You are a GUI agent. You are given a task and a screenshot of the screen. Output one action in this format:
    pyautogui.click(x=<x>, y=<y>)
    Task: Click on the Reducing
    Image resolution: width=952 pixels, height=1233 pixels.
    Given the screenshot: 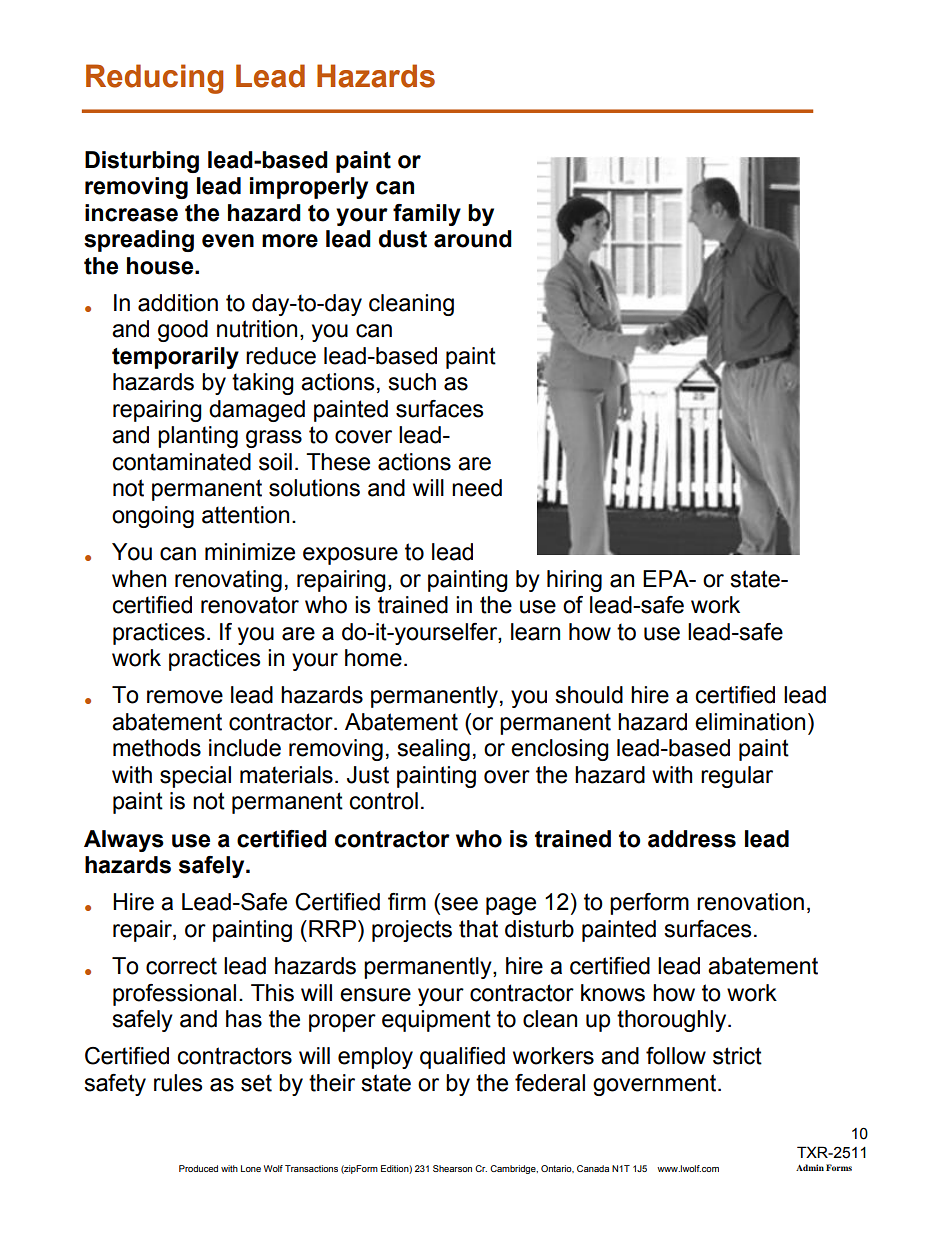 What is the action you would take?
    pyautogui.click(x=154, y=79)
